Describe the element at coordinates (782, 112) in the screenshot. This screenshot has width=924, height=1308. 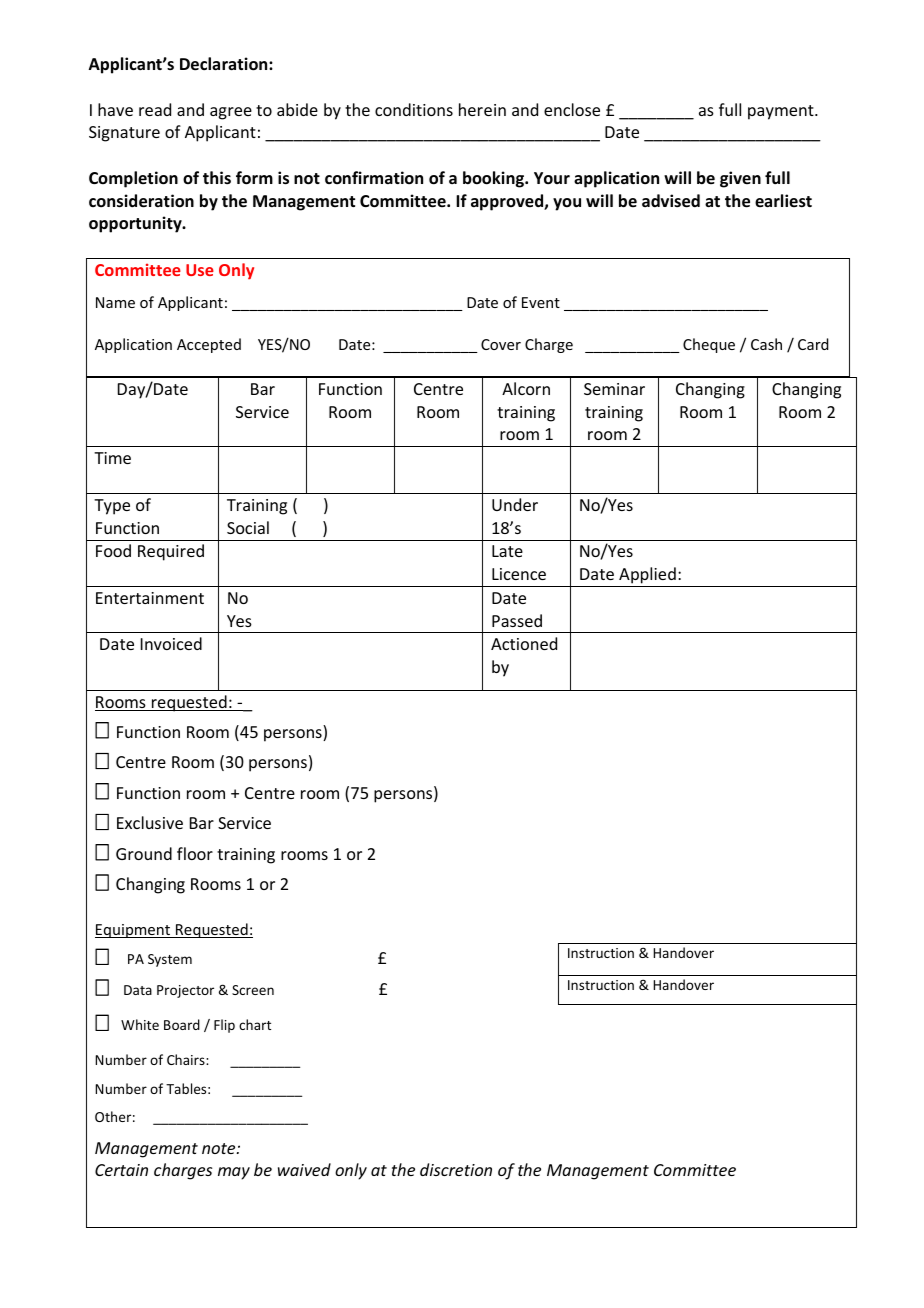
I see `payment` at that location.
